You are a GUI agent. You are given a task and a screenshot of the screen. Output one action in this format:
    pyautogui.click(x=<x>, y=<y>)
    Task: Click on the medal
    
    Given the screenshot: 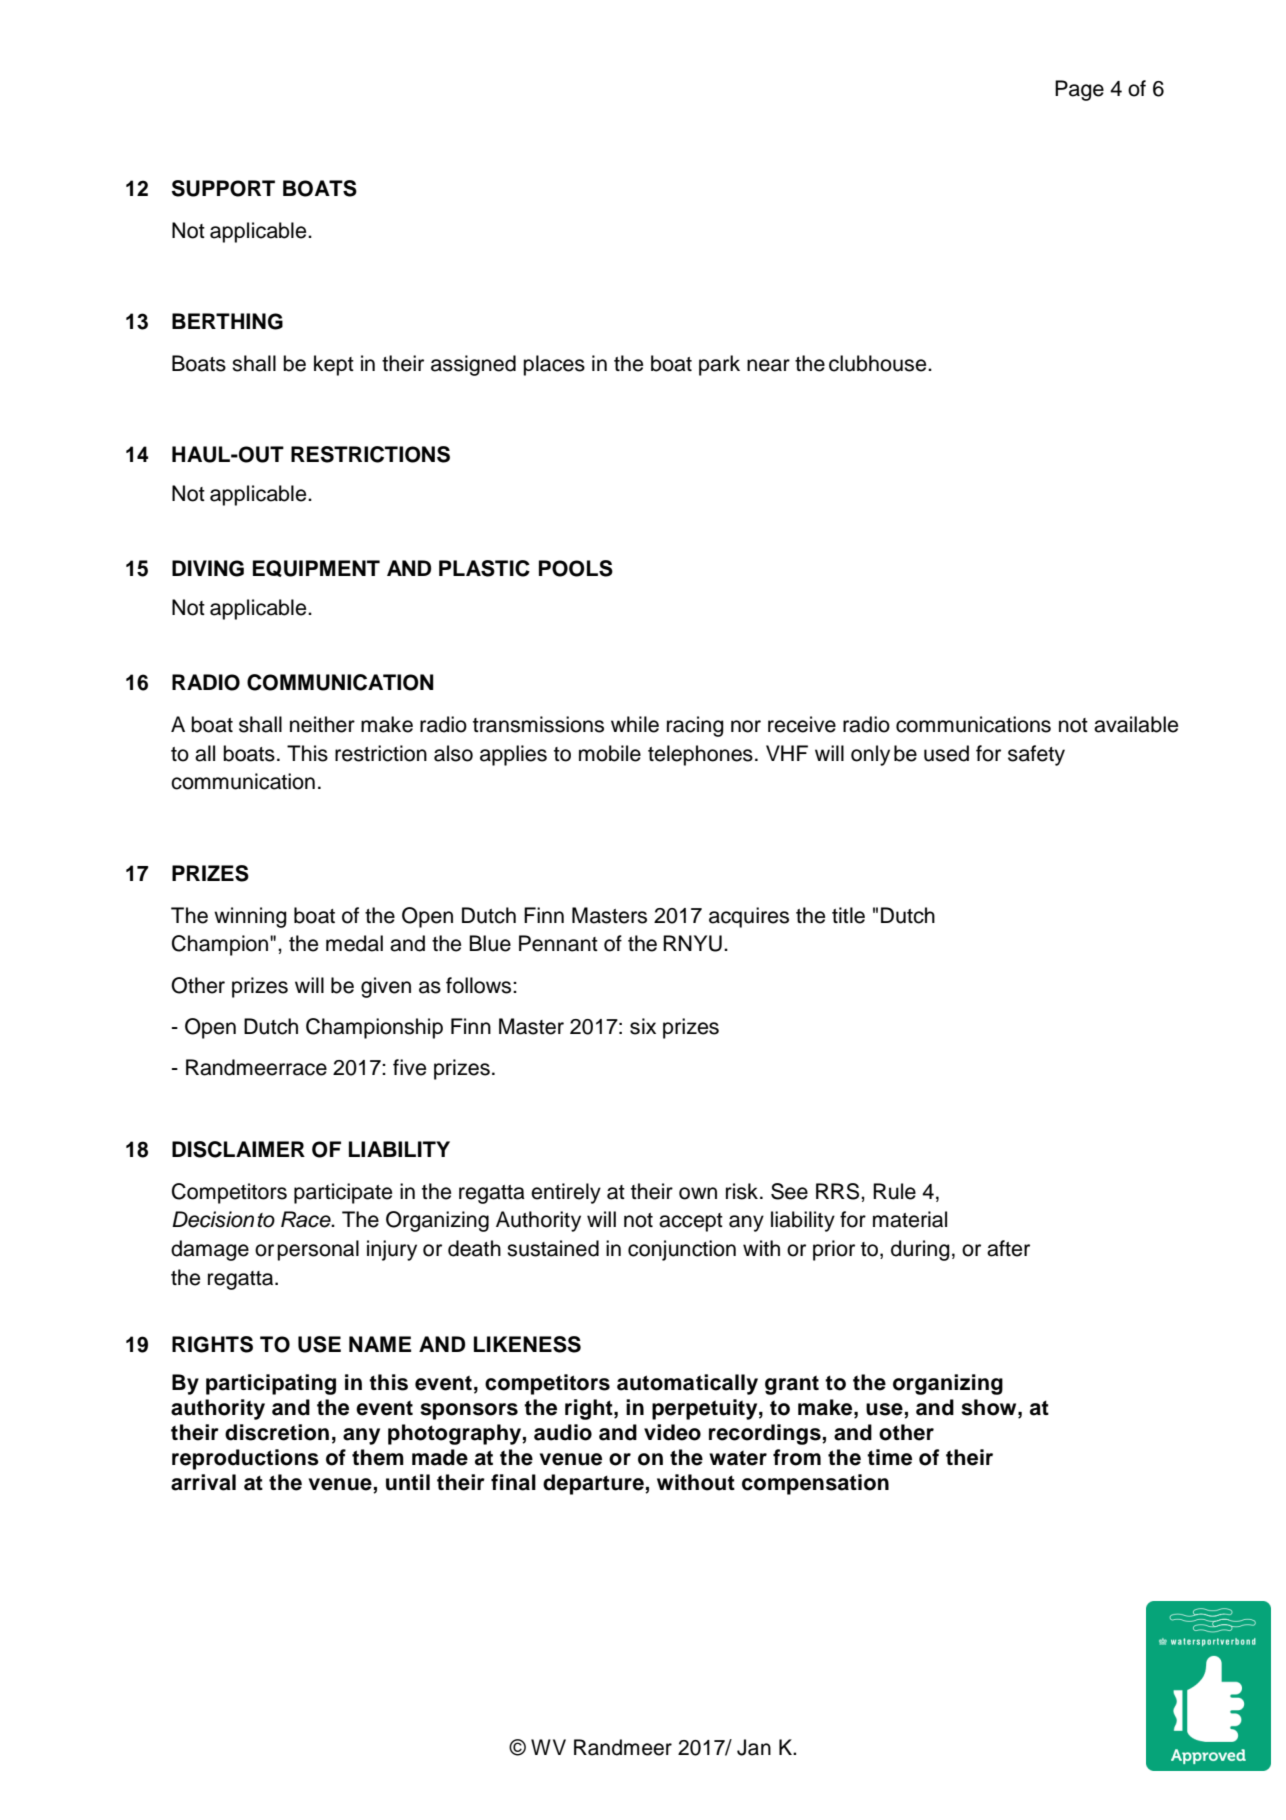 What is the action you would take?
    pyautogui.click(x=354, y=943)
